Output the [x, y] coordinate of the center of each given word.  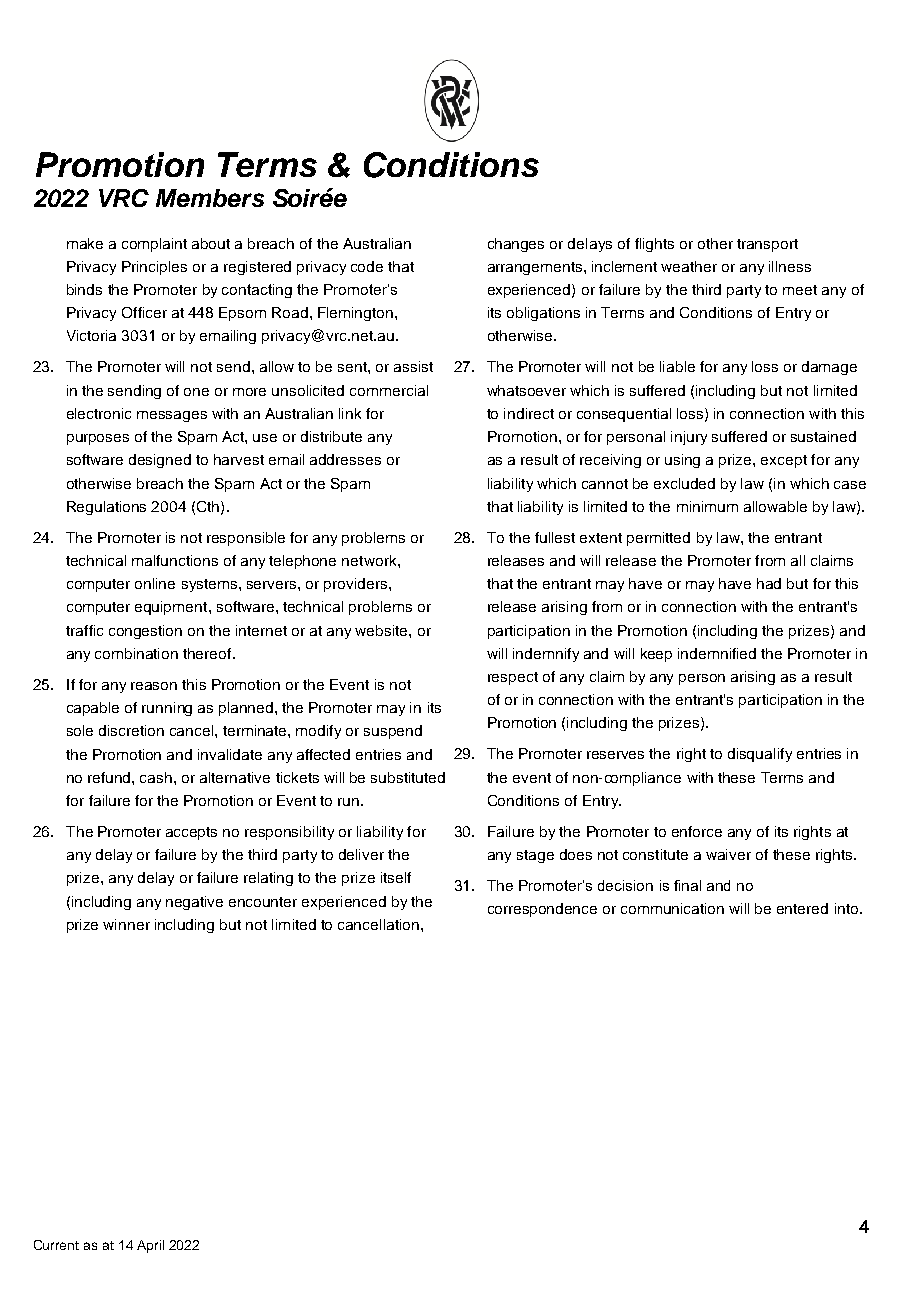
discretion [131, 730]
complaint [154, 245]
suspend [393, 732]
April [150, 1246]
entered [802, 908]
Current [56, 1245]
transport [767, 245]
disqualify [760, 755]
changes [516, 245]
